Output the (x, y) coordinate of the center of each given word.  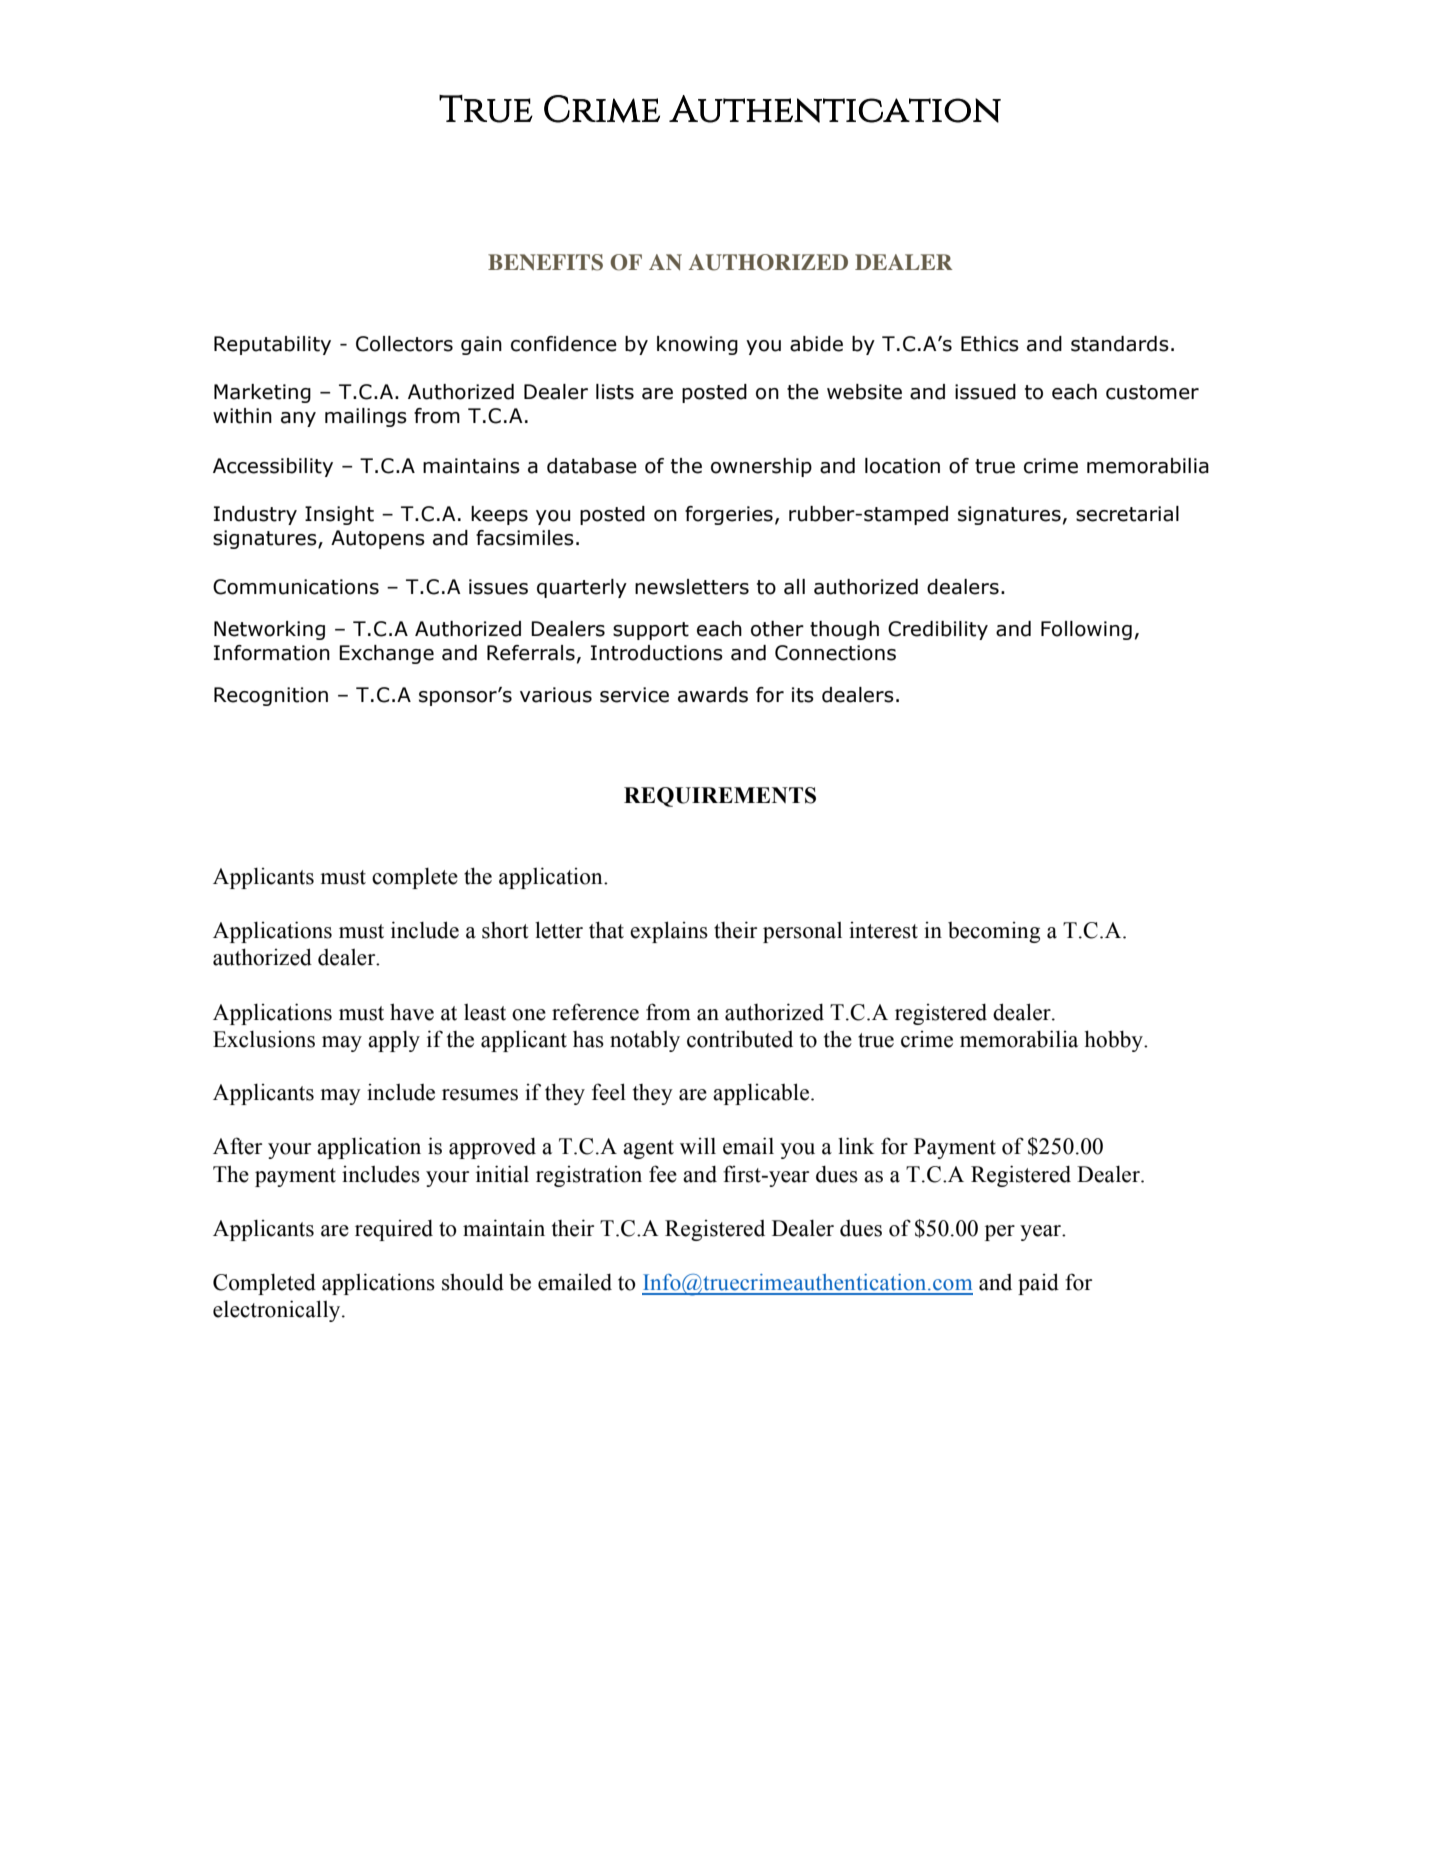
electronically (278, 1311)
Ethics (990, 344)
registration (589, 1176)
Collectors (404, 344)
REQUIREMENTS (720, 797)
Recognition (271, 696)
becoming (994, 932)
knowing (697, 345)
